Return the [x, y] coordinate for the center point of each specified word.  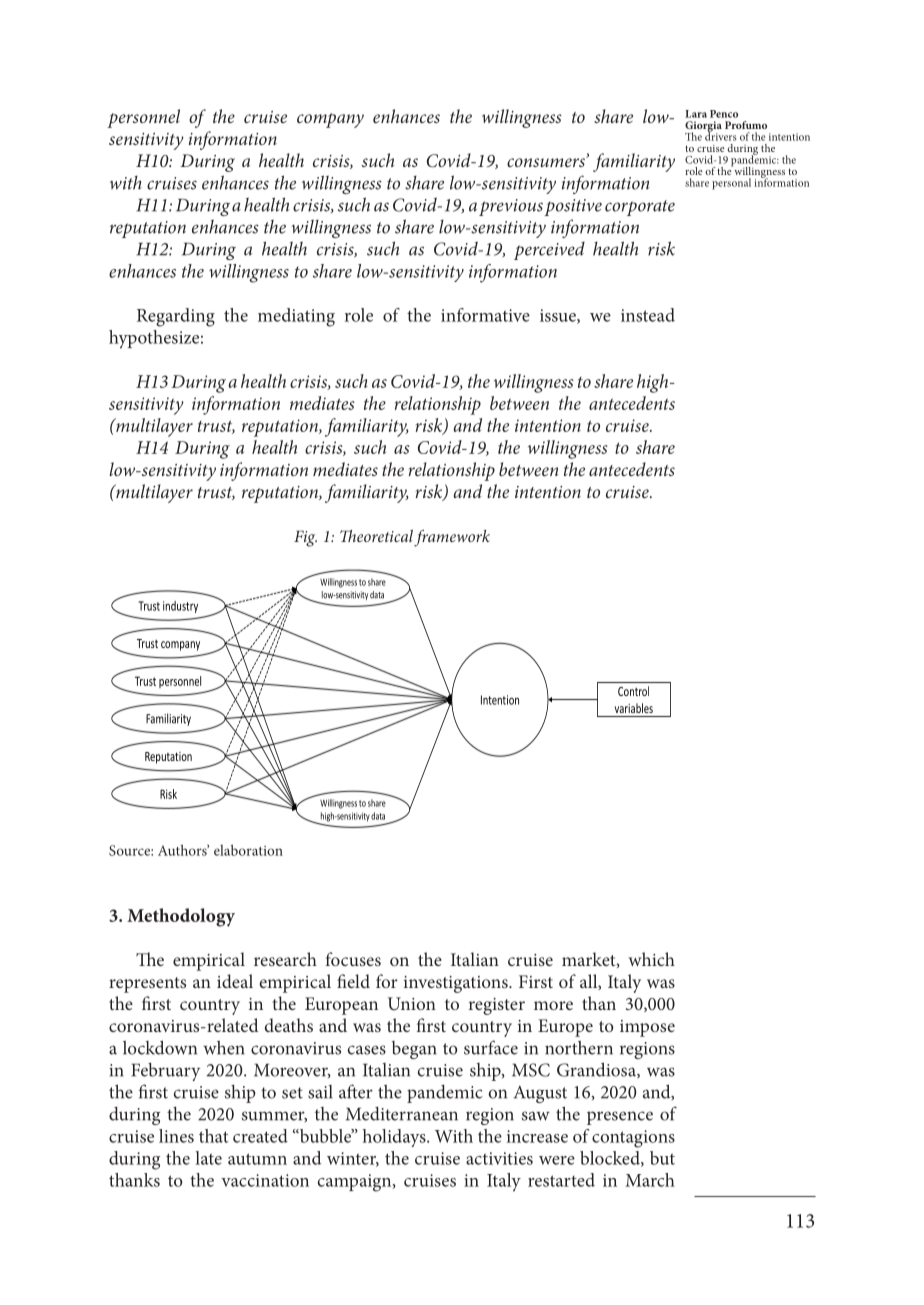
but [662, 1158]
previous [511, 207]
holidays [395, 1138]
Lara [696, 114]
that [214, 1136]
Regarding [176, 317]
